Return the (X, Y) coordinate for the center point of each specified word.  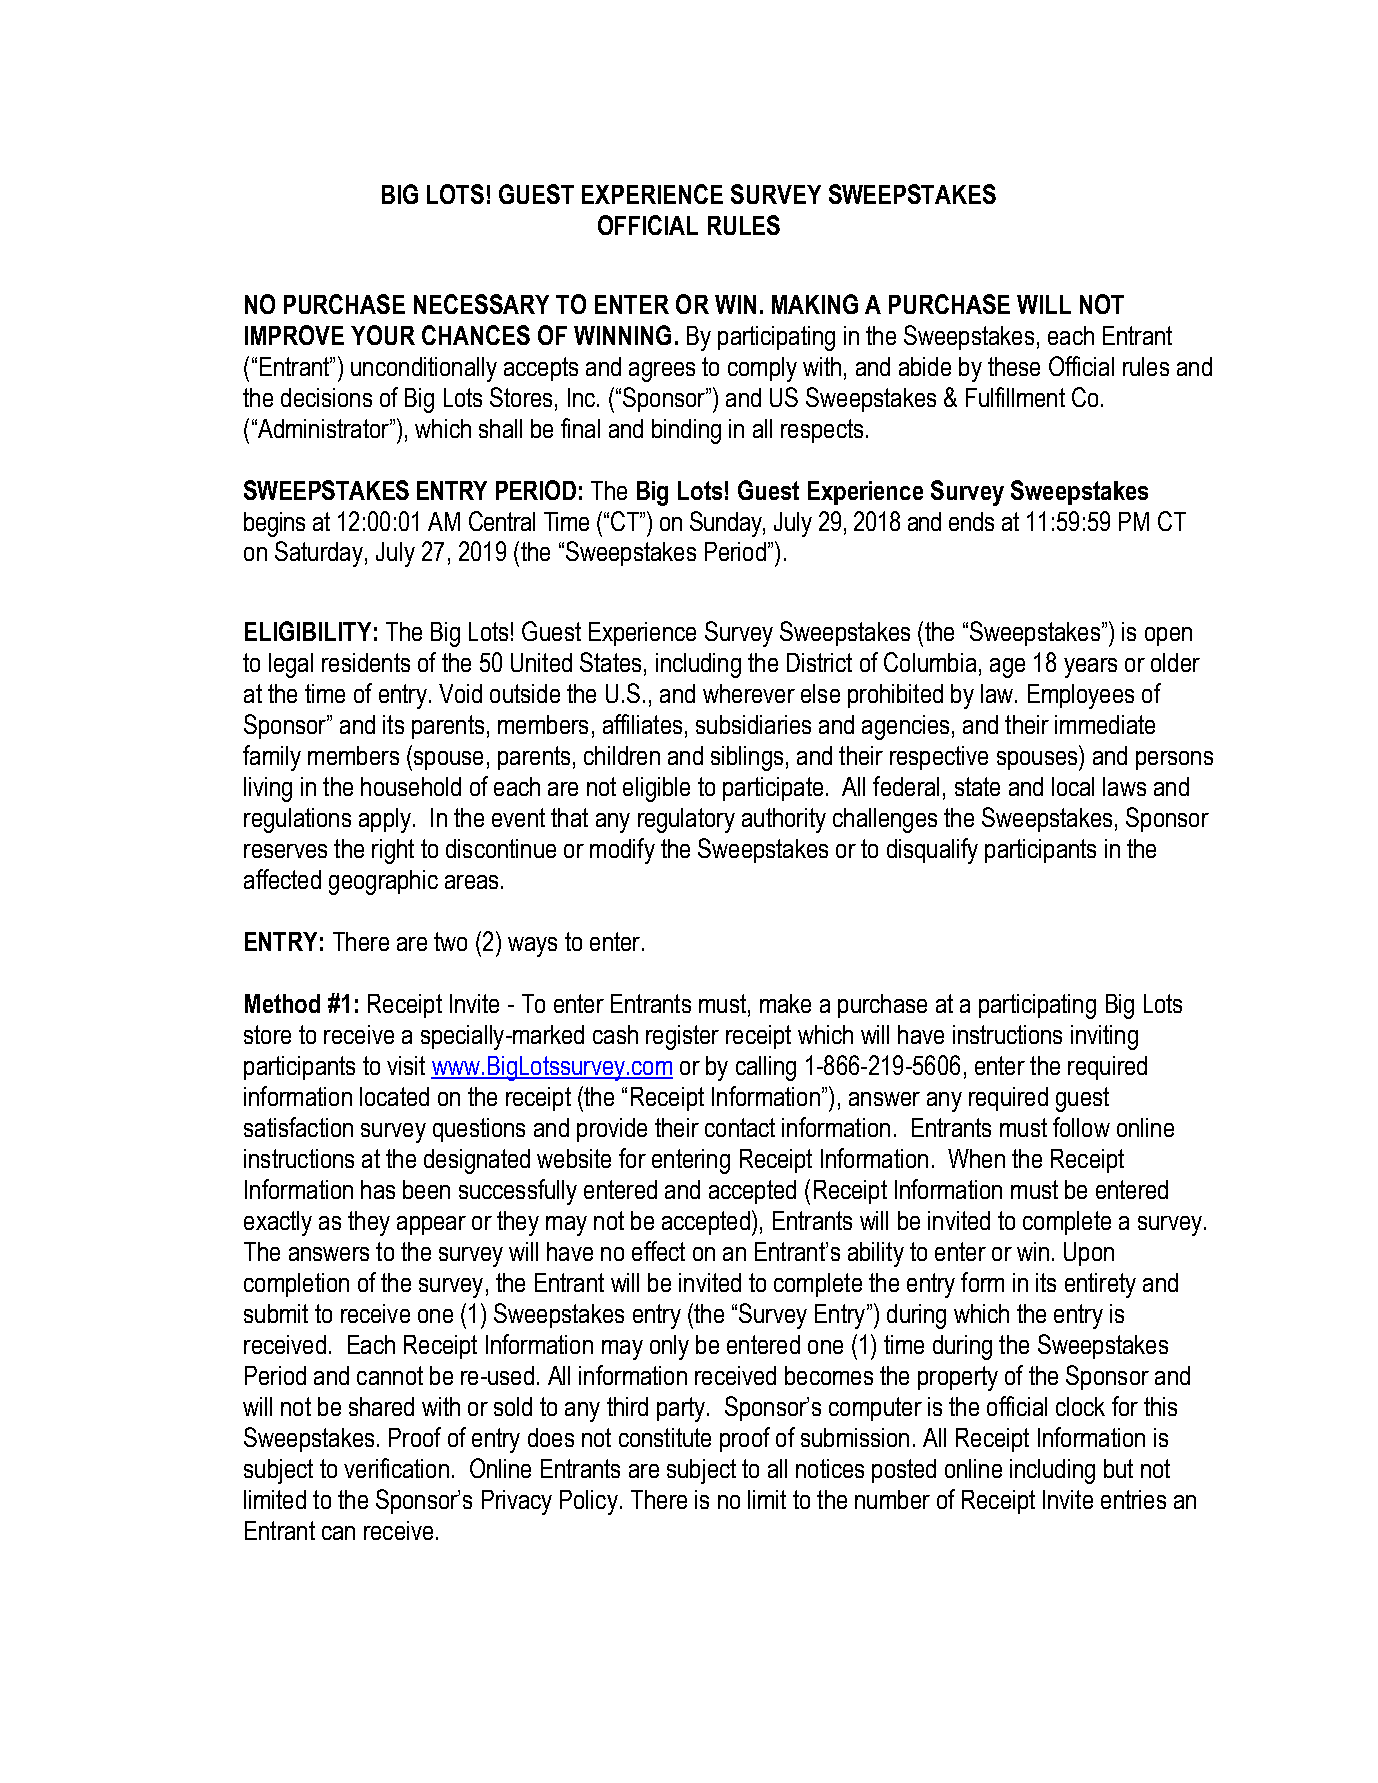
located (394, 1096)
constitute (665, 1437)
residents (366, 662)
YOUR (383, 335)
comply (762, 369)
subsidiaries (753, 724)
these (1014, 366)
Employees (1081, 696)
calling (766, 1068)
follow (1081, 1127)
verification (396, 1468)
